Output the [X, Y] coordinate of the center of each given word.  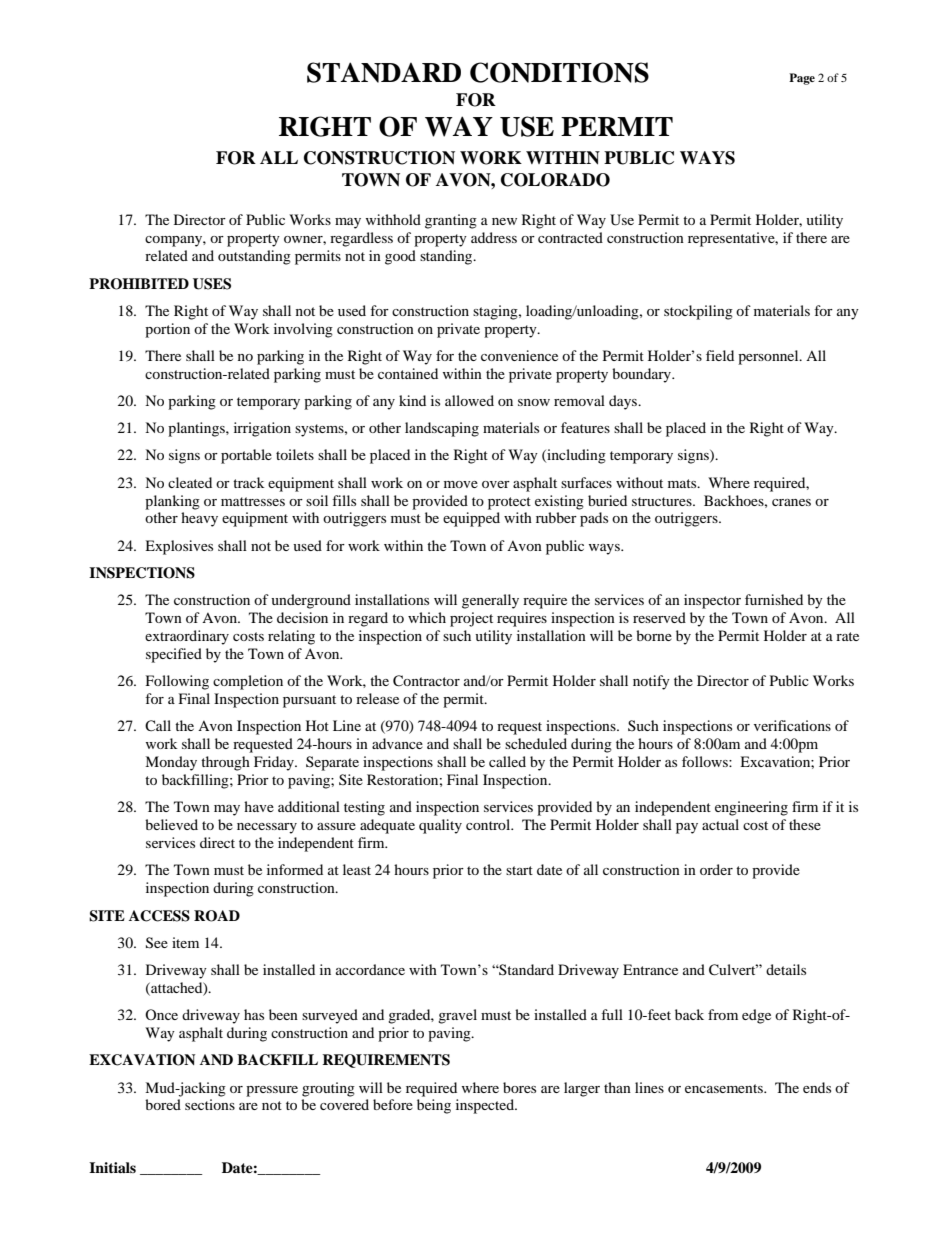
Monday [171, 763]
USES [212, 284]
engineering [751, 808]
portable [246, 456]
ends [817, 1087]
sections [210, 1104]
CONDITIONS [559, 72]
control [489, 824]
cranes [791, 502]
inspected [486, 1106]
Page [802, 79]
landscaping [442, 429]
